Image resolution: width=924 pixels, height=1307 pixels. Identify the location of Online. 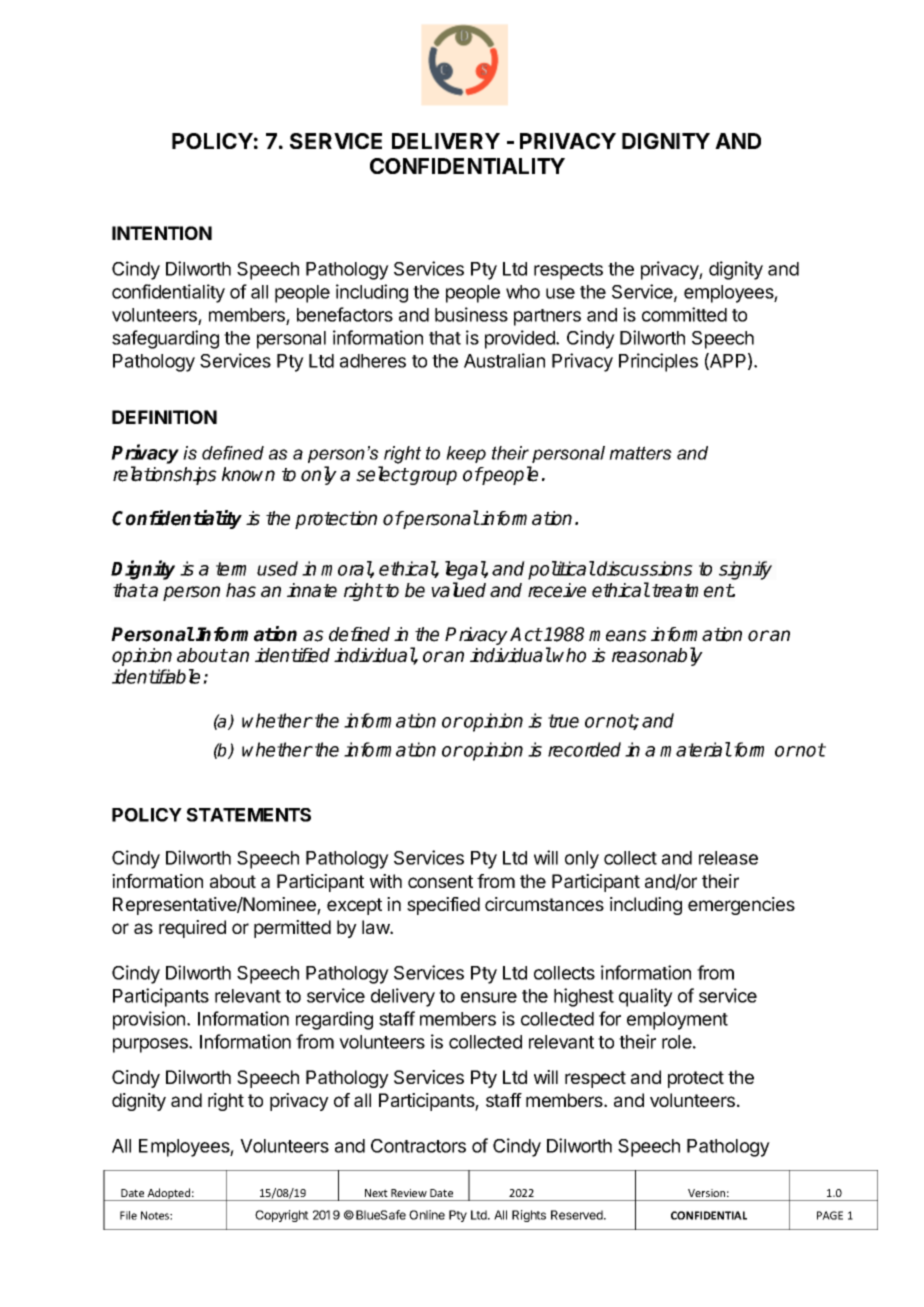
(427, 1215).
